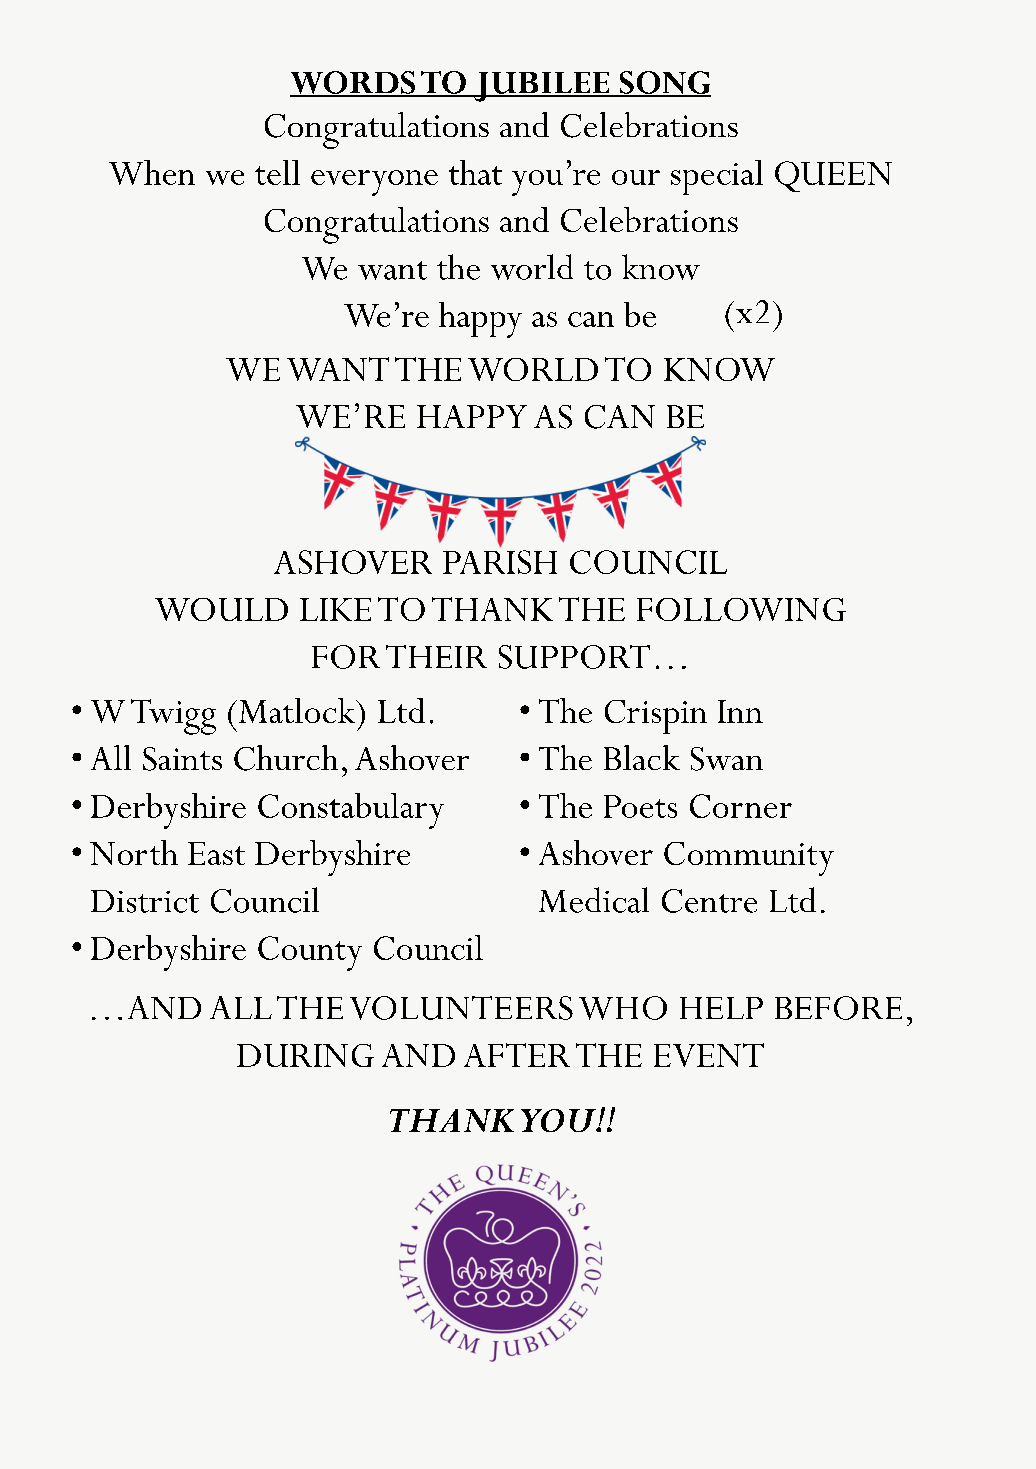  Describe the element at coordinates (542, 87) in the document. I see `JUBILEE` at that location.
